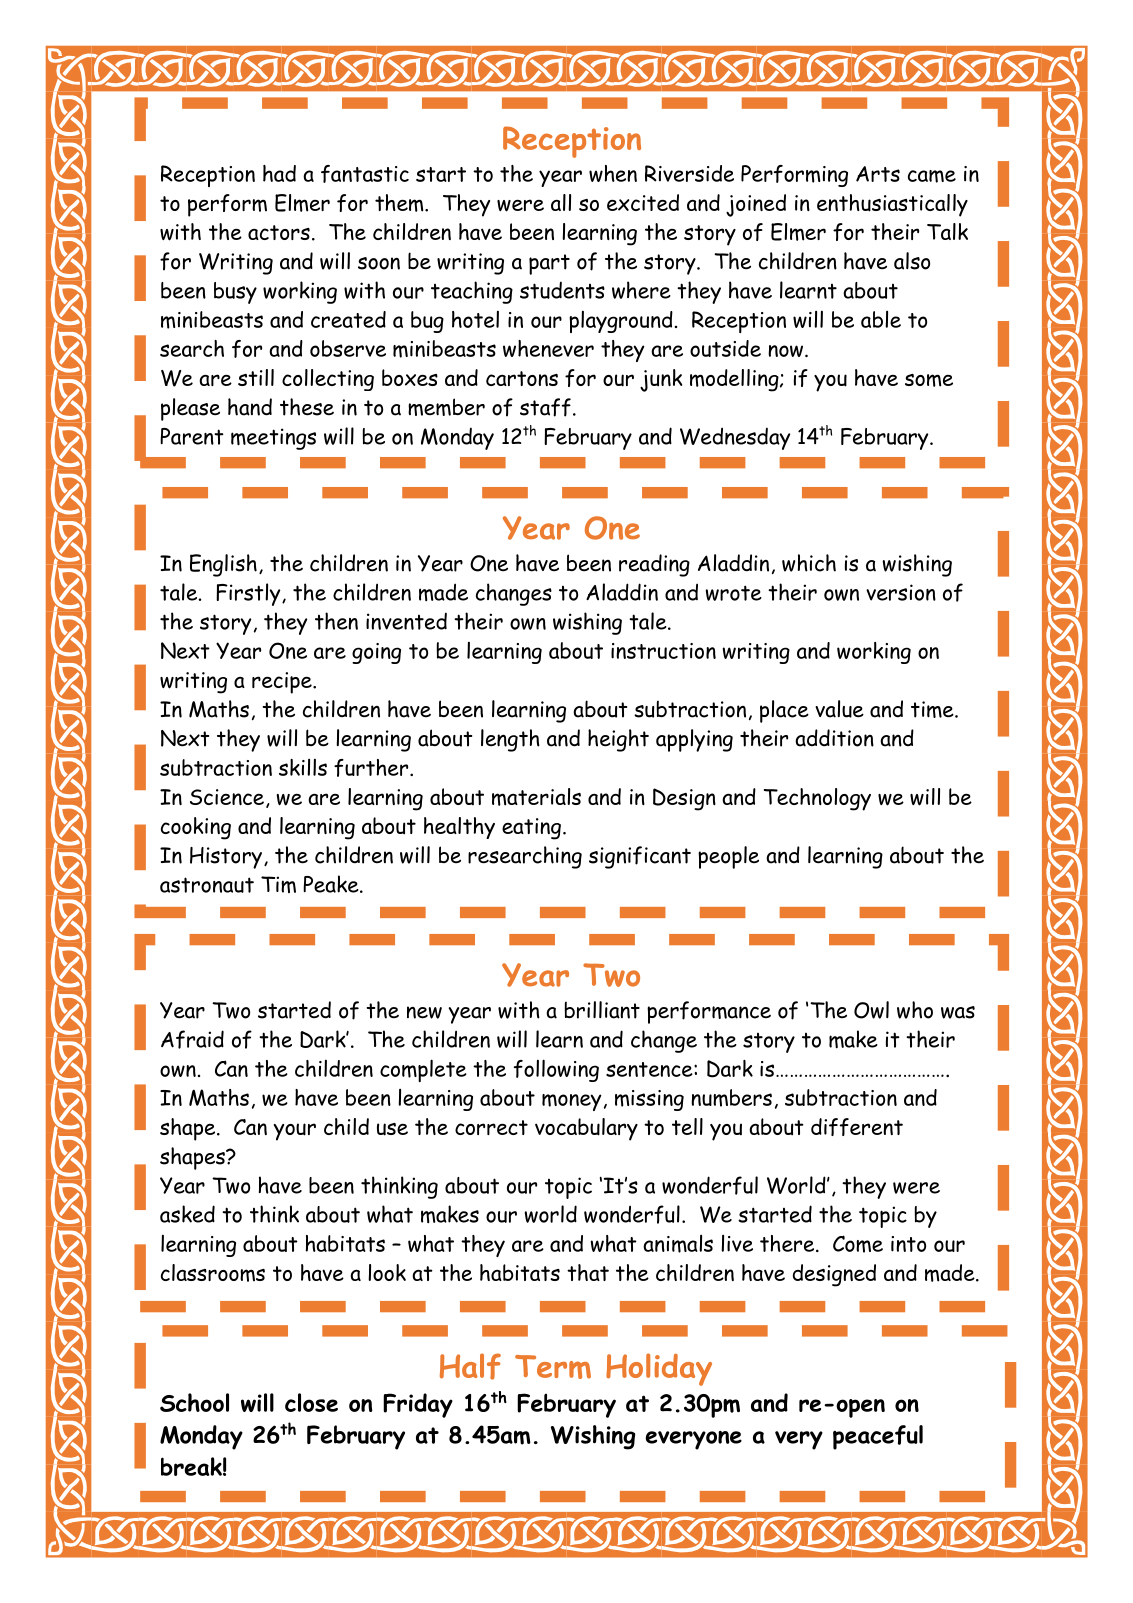 The image size is (1133, 1603). What do you see at coordinates (602, 1010) in the image?
I see `brilliant` at bounding box center [602, 1010].
